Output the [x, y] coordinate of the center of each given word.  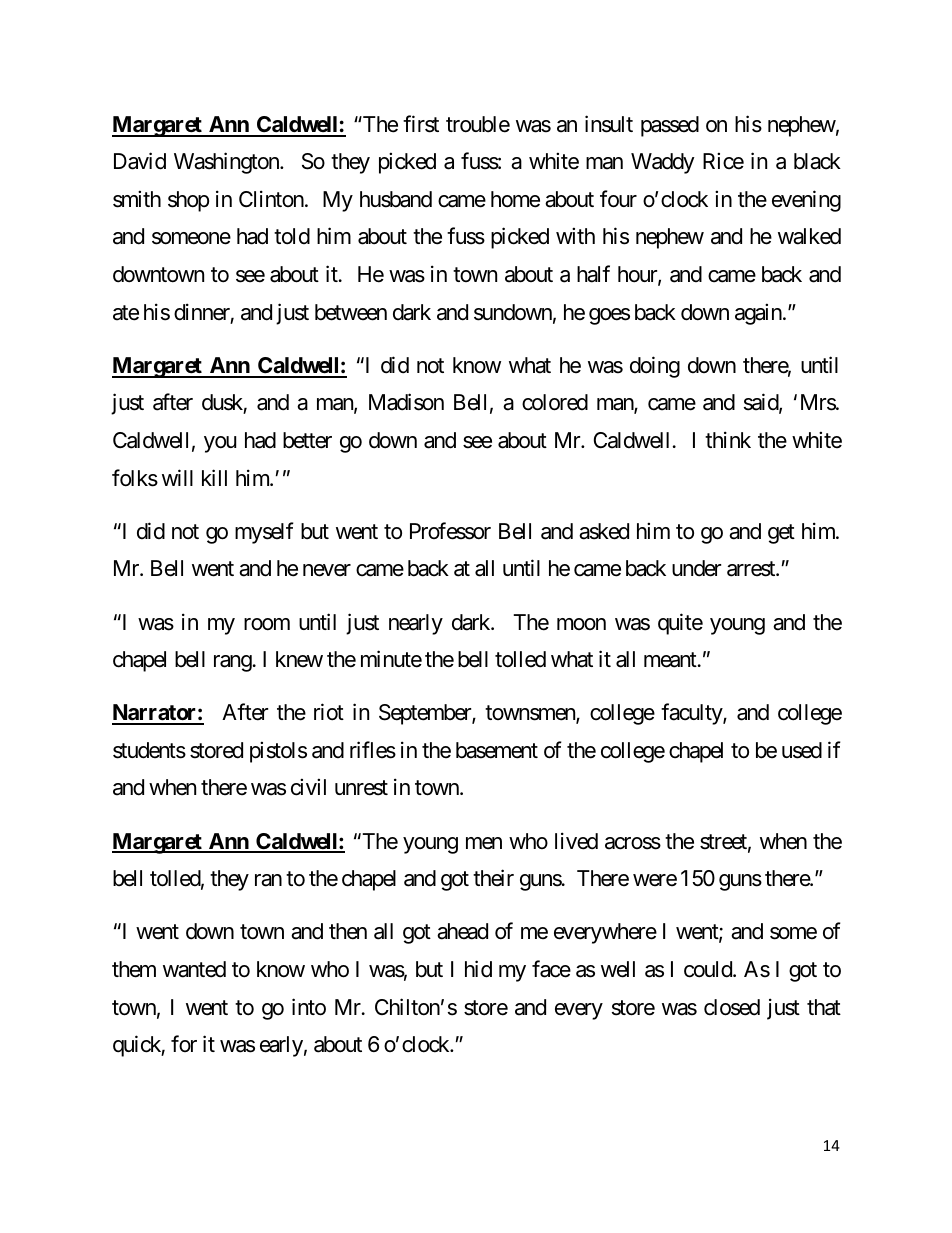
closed [732, 1007]
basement [497, 750]
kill [214, 477]
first [421, 124]
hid [478, 969]
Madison [406, 402]
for [184, 1043]
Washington [227, 163]
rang [233, 663]
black [817, 161]
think [728, 439]
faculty [692, 714]
